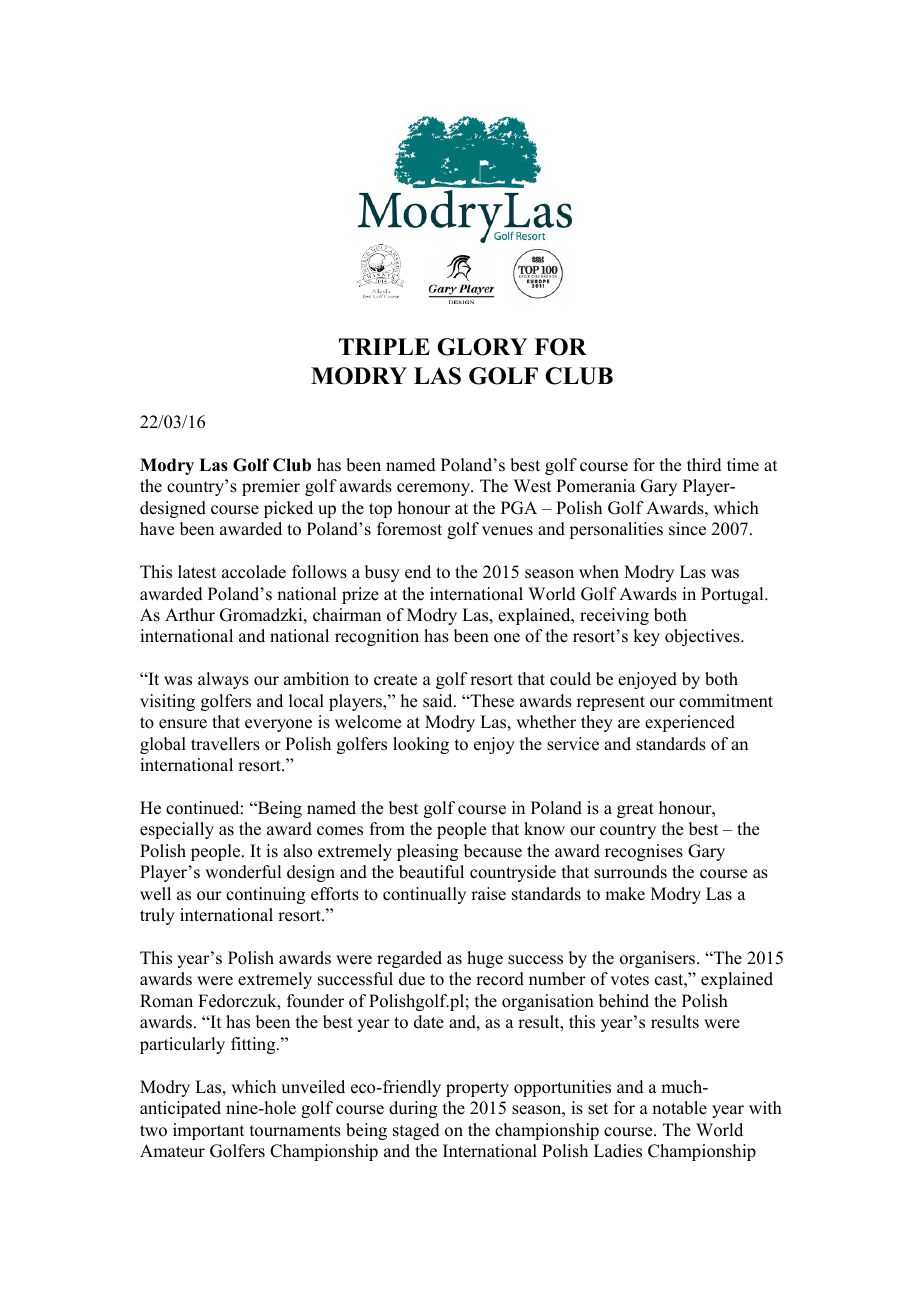 The image size is (924, 1308). I want to click on important, so click(208, 1131).
